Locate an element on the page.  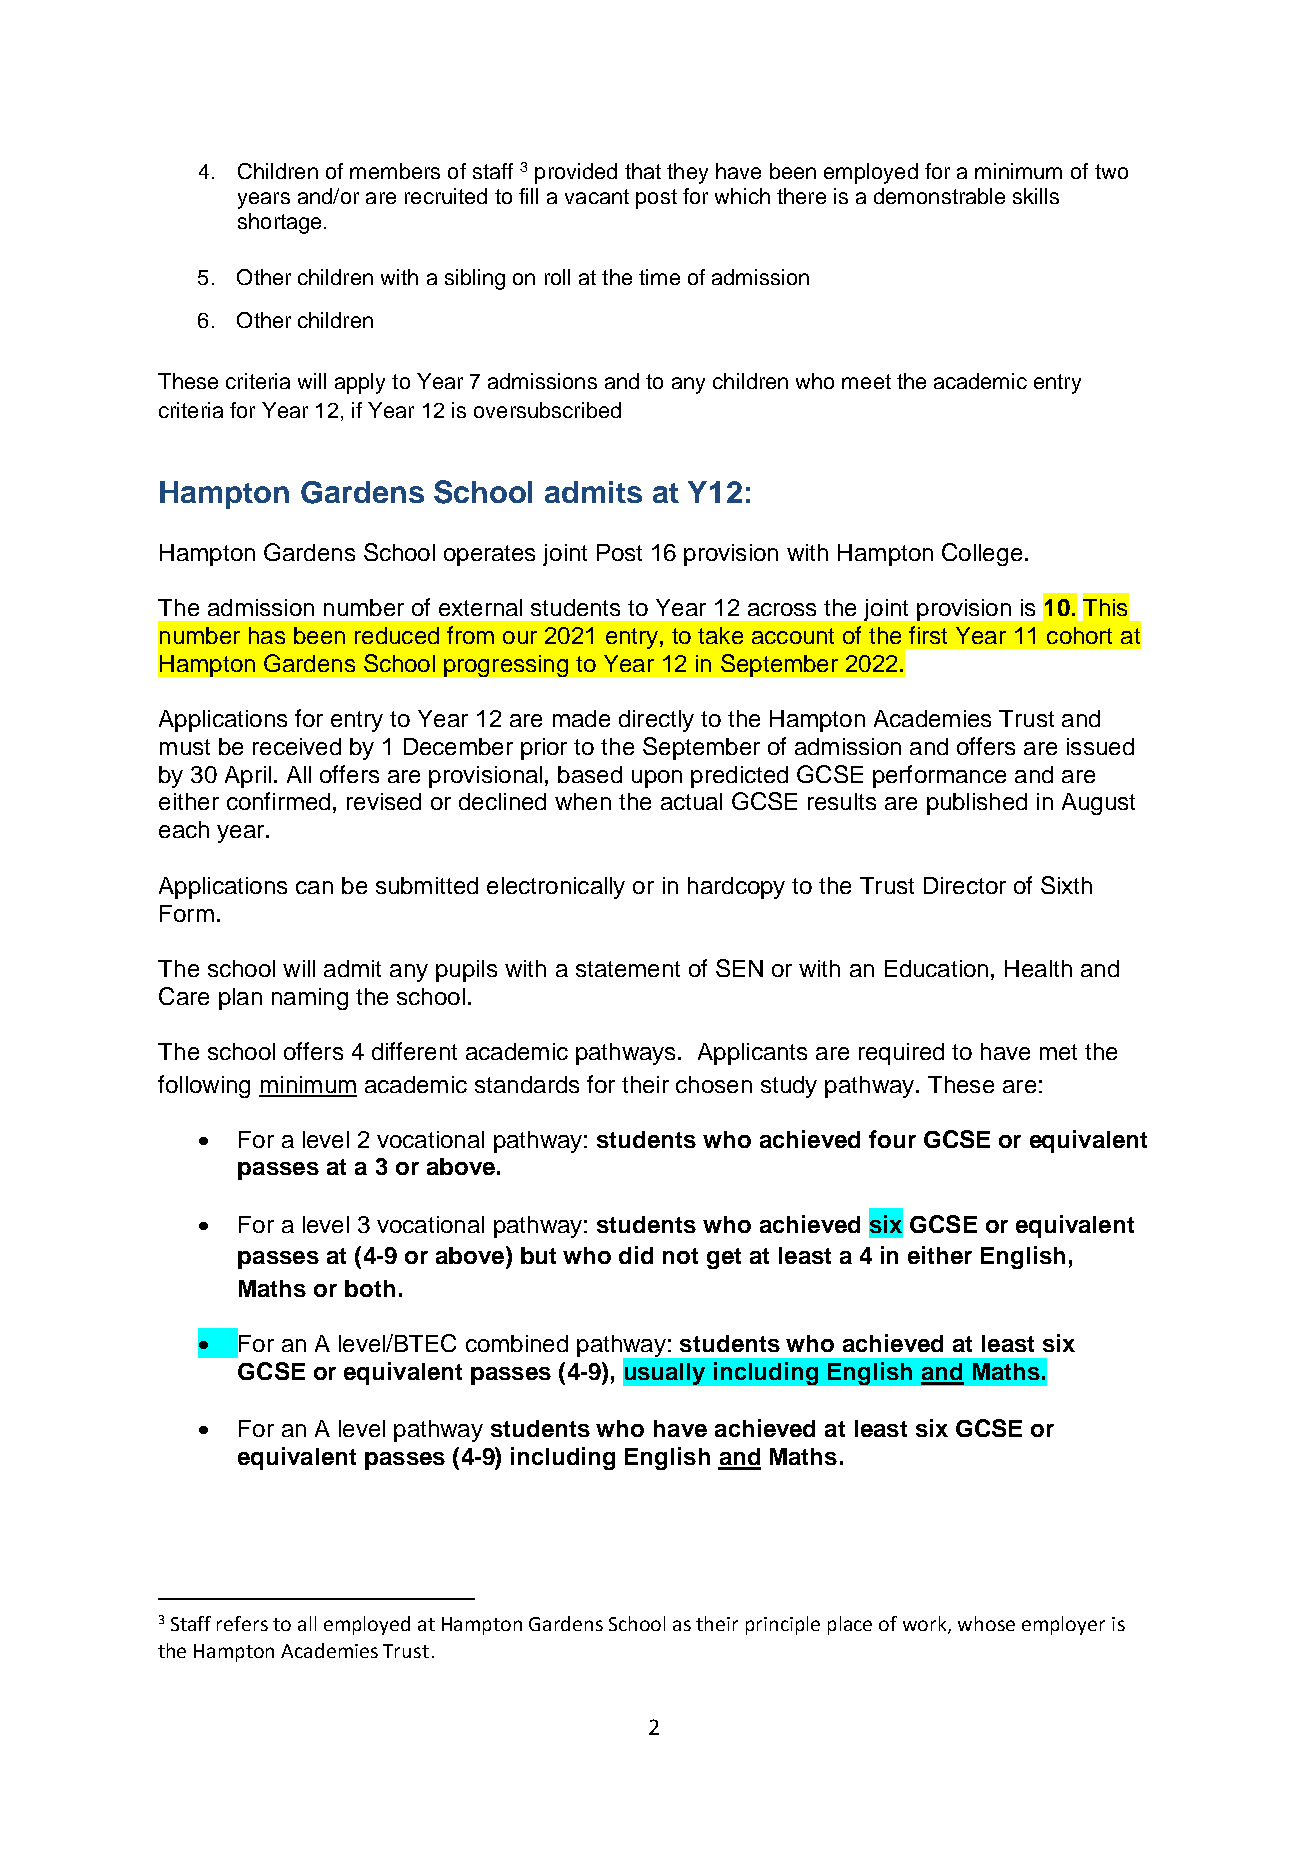
confirmed is located at coordinates (278, 801).
